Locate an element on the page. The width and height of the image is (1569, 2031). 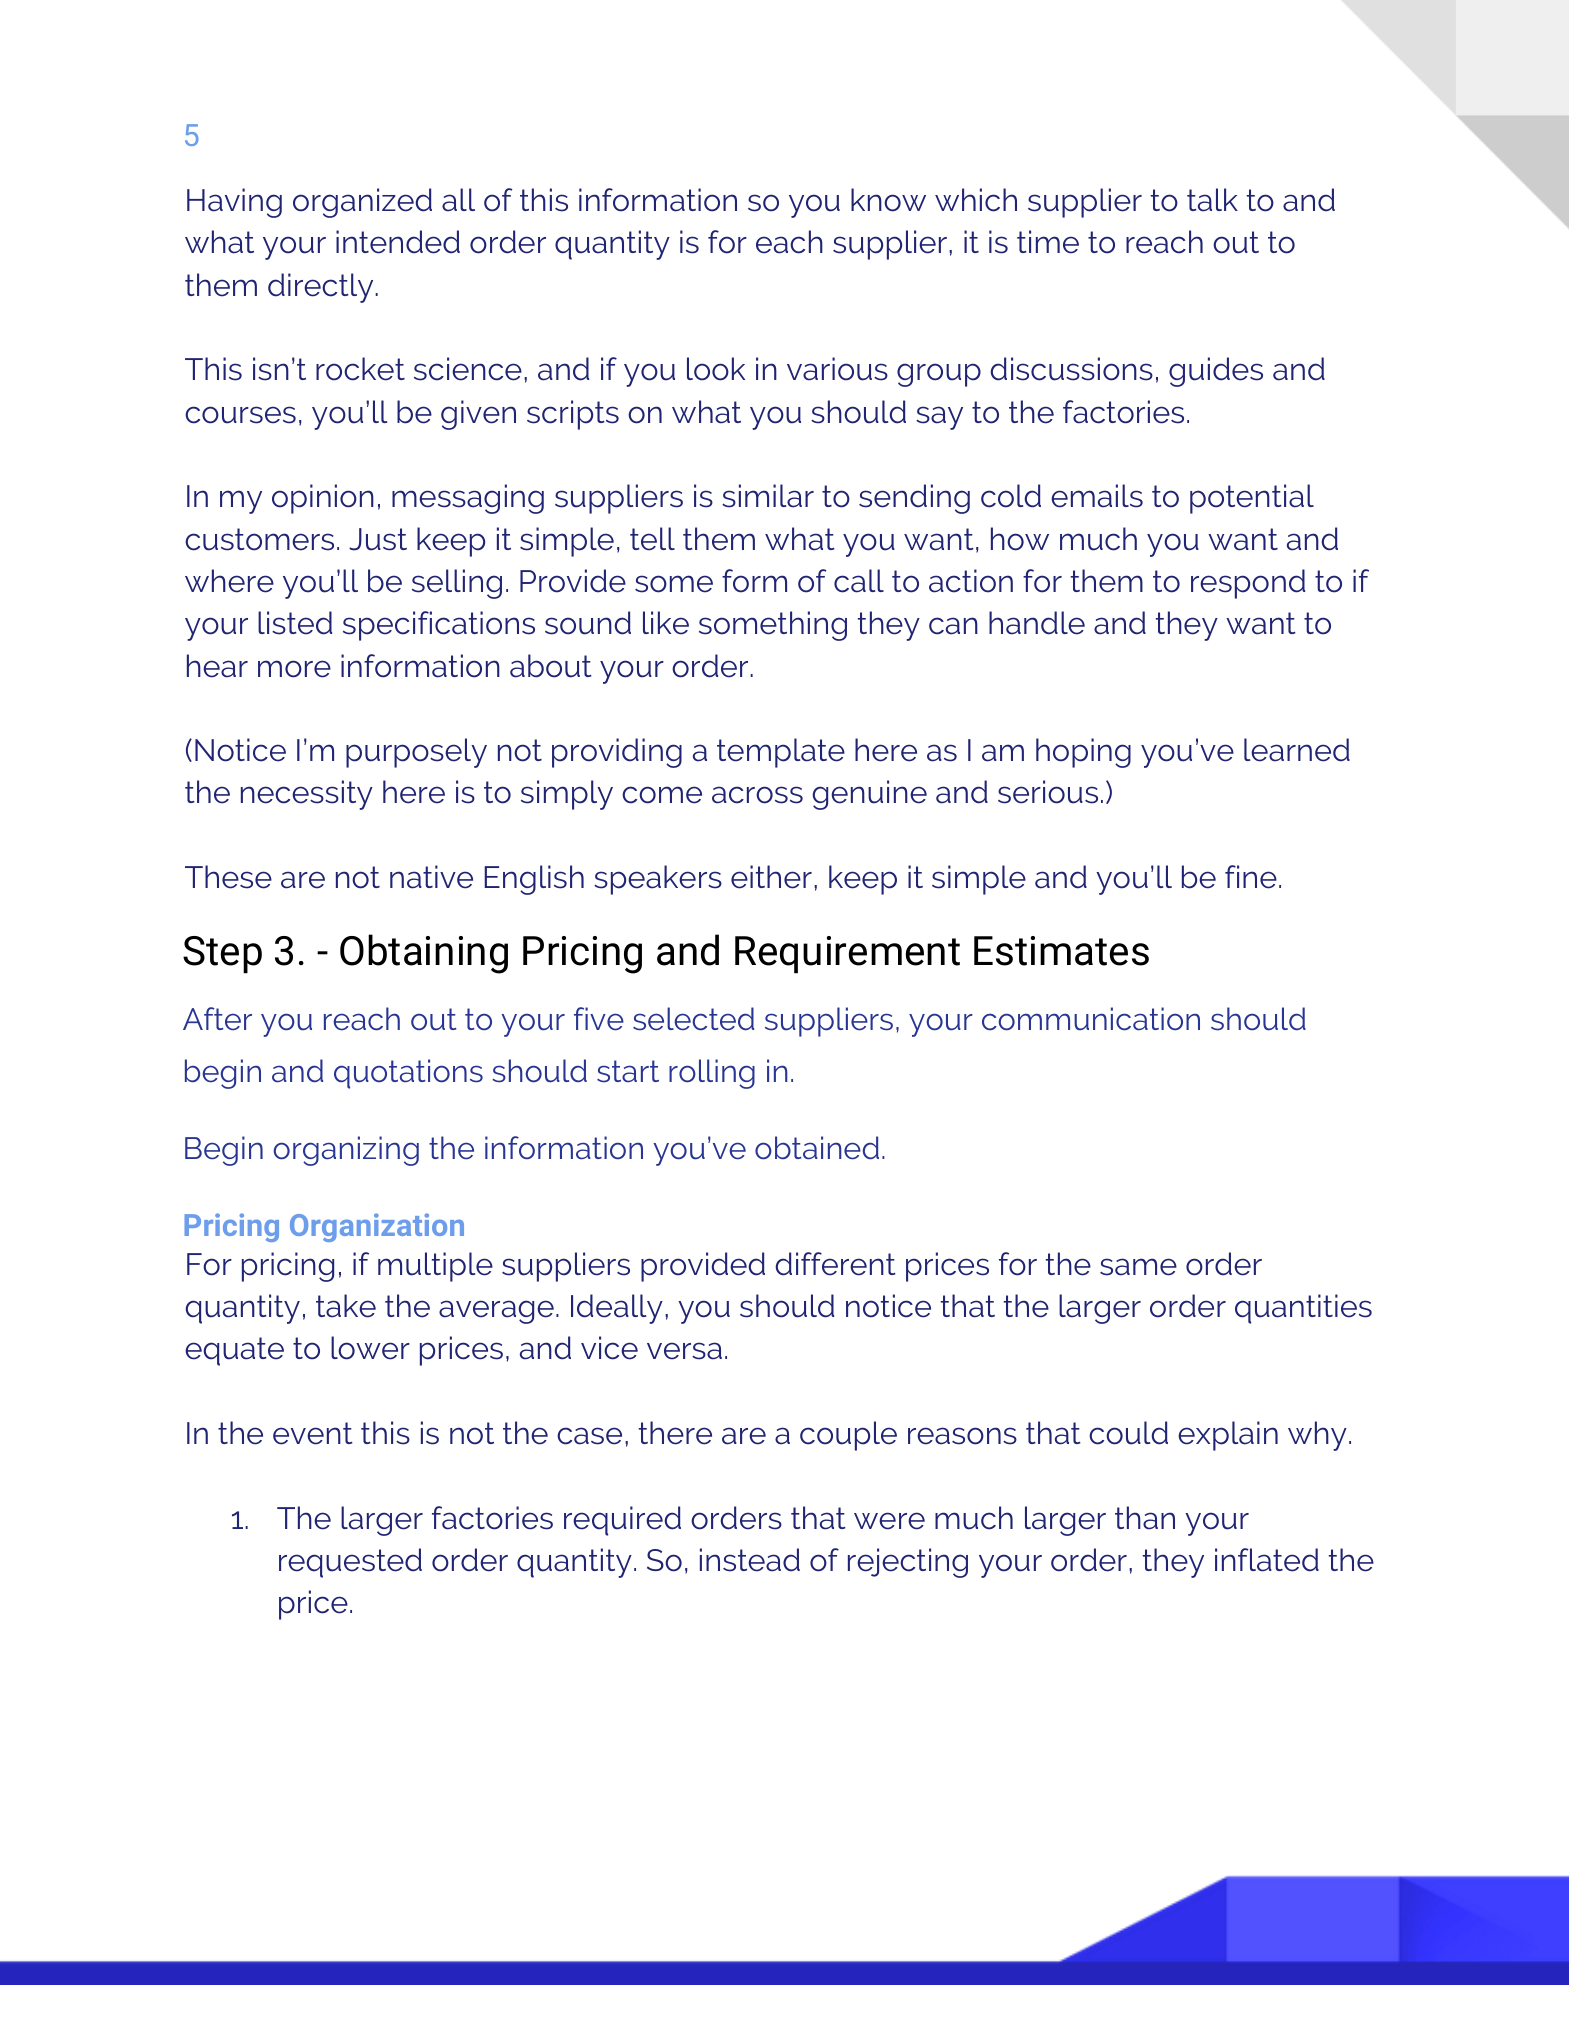
requested is located at coordinates (350, 1563).
